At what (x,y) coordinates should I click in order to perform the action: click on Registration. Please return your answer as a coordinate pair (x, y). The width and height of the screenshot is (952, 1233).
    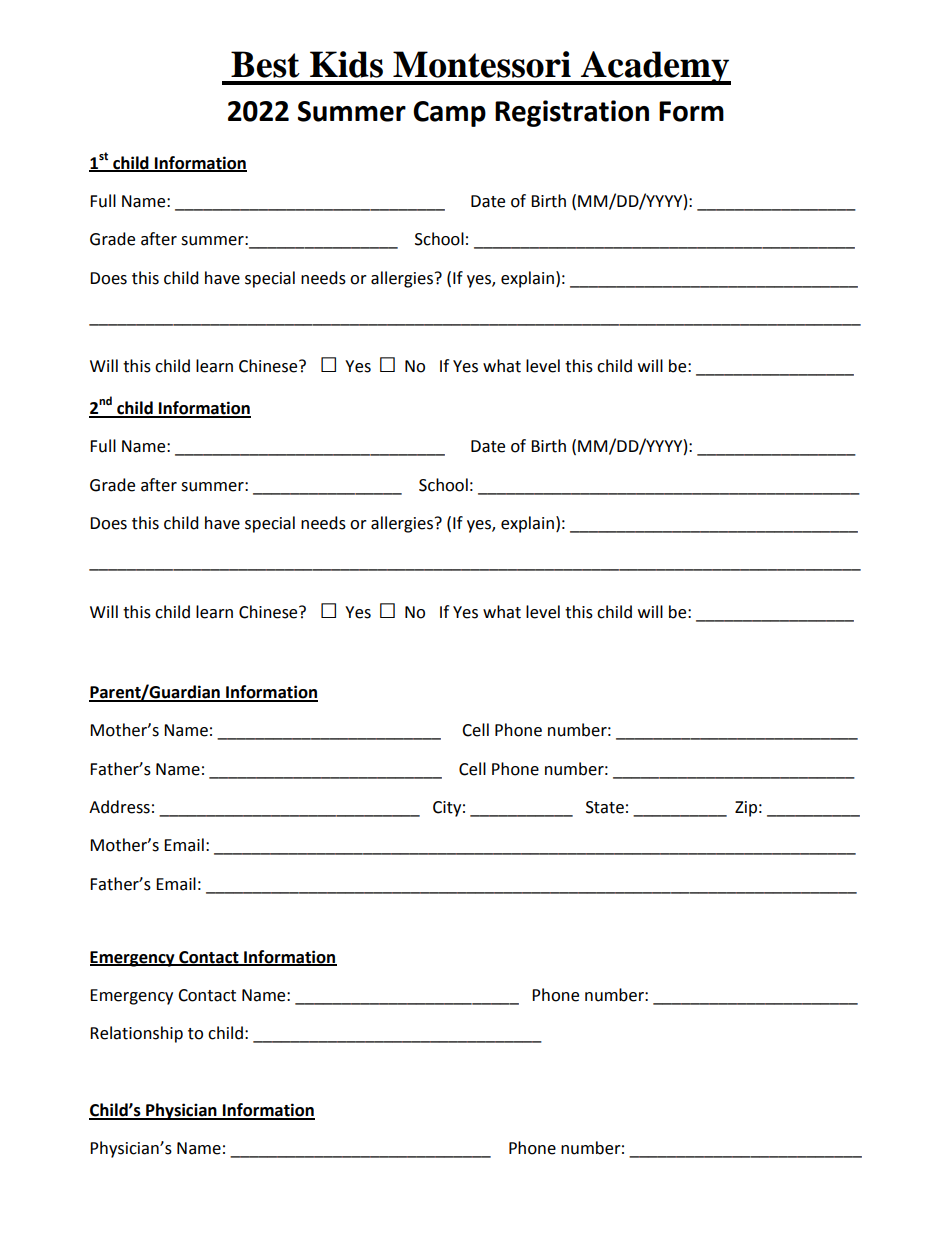
    Looking at the image, I should click on (572, 113).
